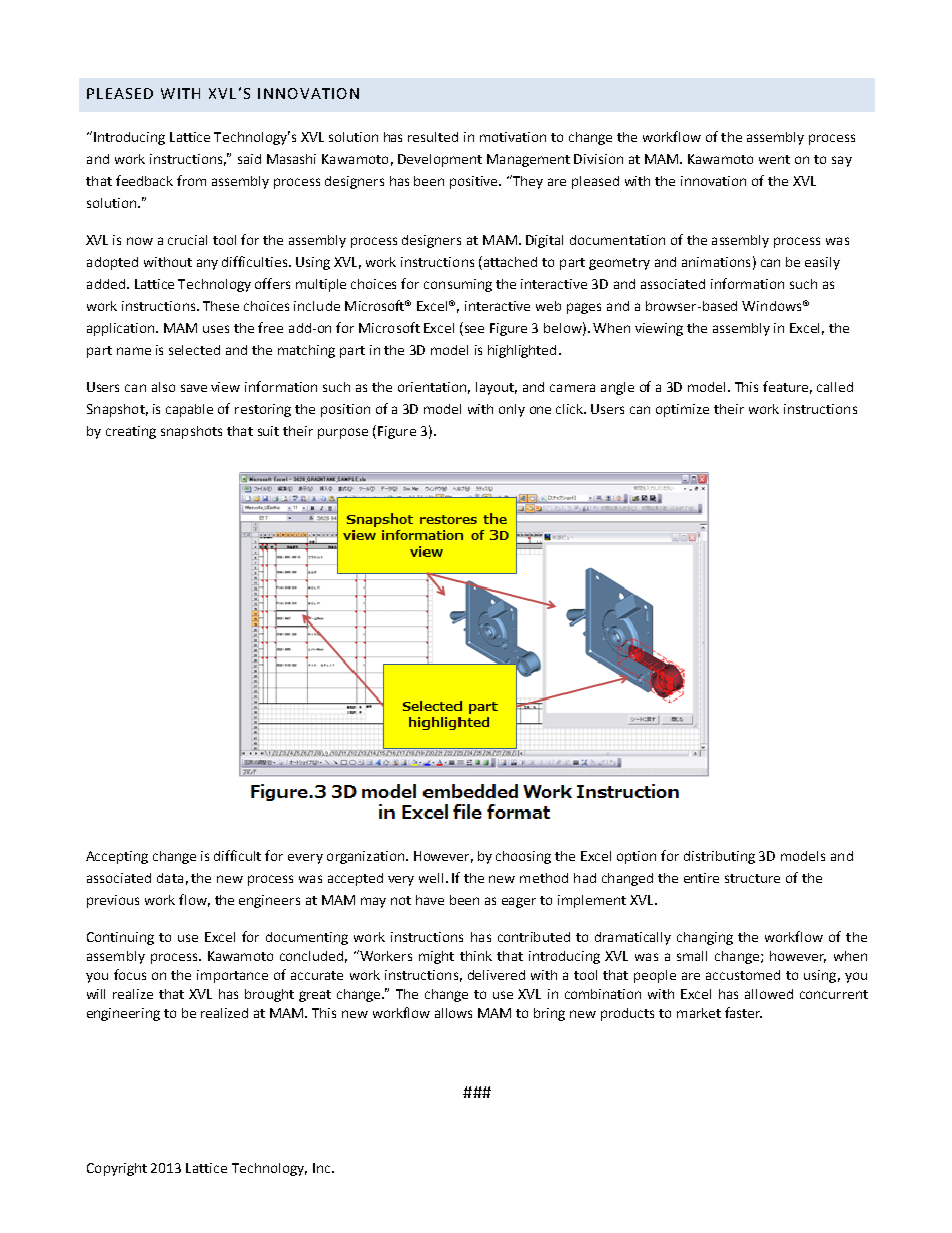 Image resolution: width=952 pixels, height=1233 pixels. What do you see at coordinates (523, 857) in the screenshot?
I see `choosing` at bounding box center [523, 857].
